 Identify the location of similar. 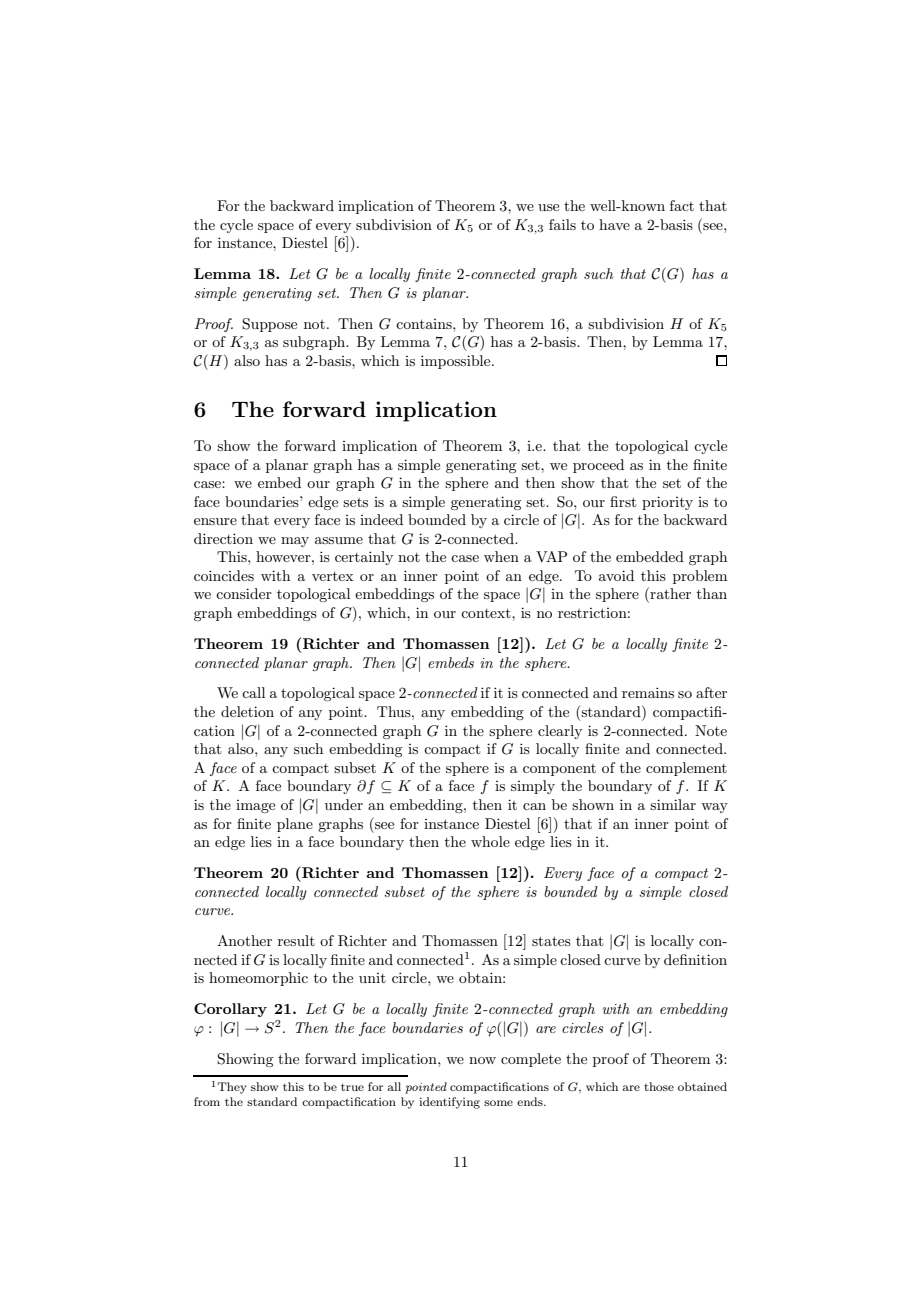
(673, 804).
